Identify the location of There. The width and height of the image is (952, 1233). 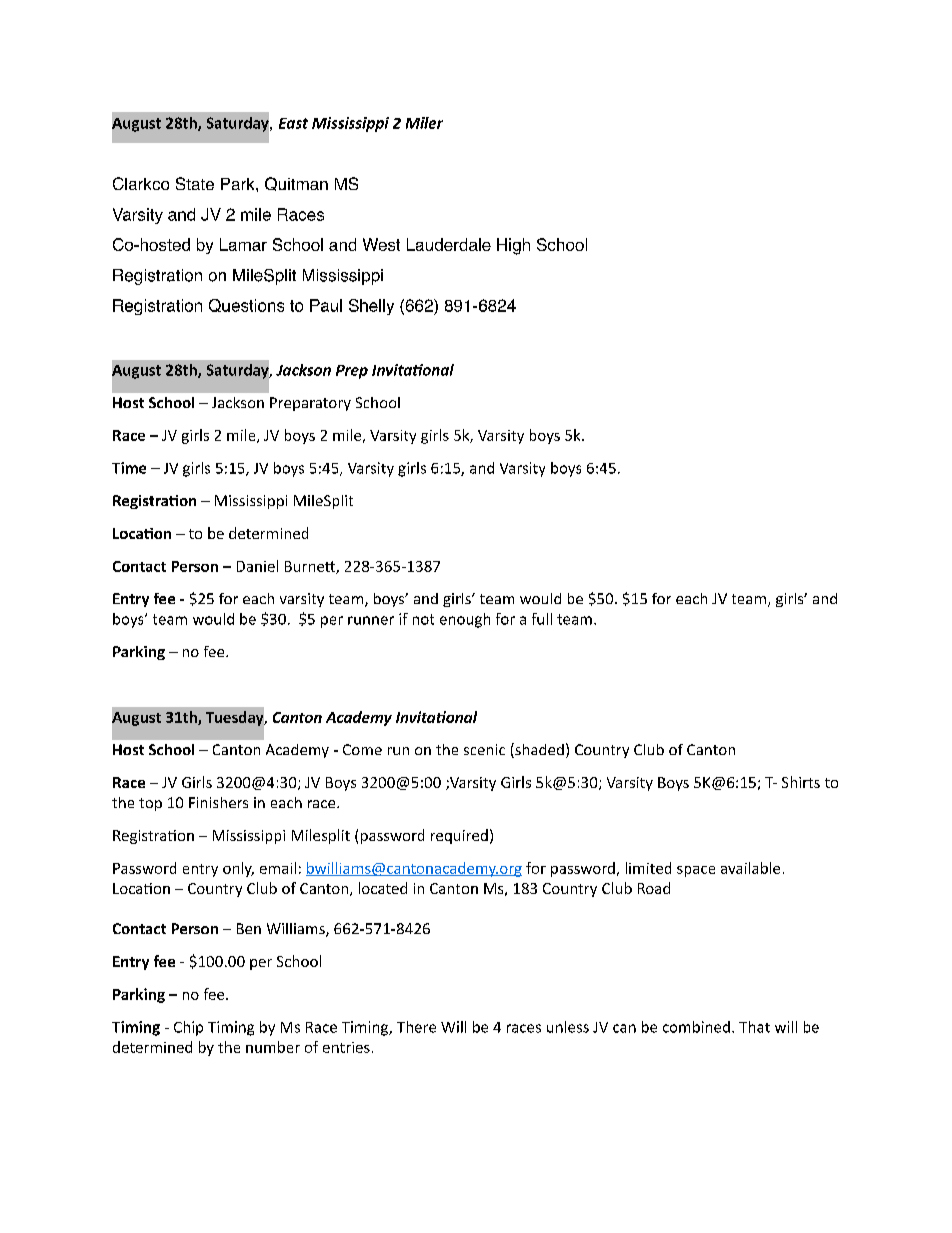
(416, 1027).
